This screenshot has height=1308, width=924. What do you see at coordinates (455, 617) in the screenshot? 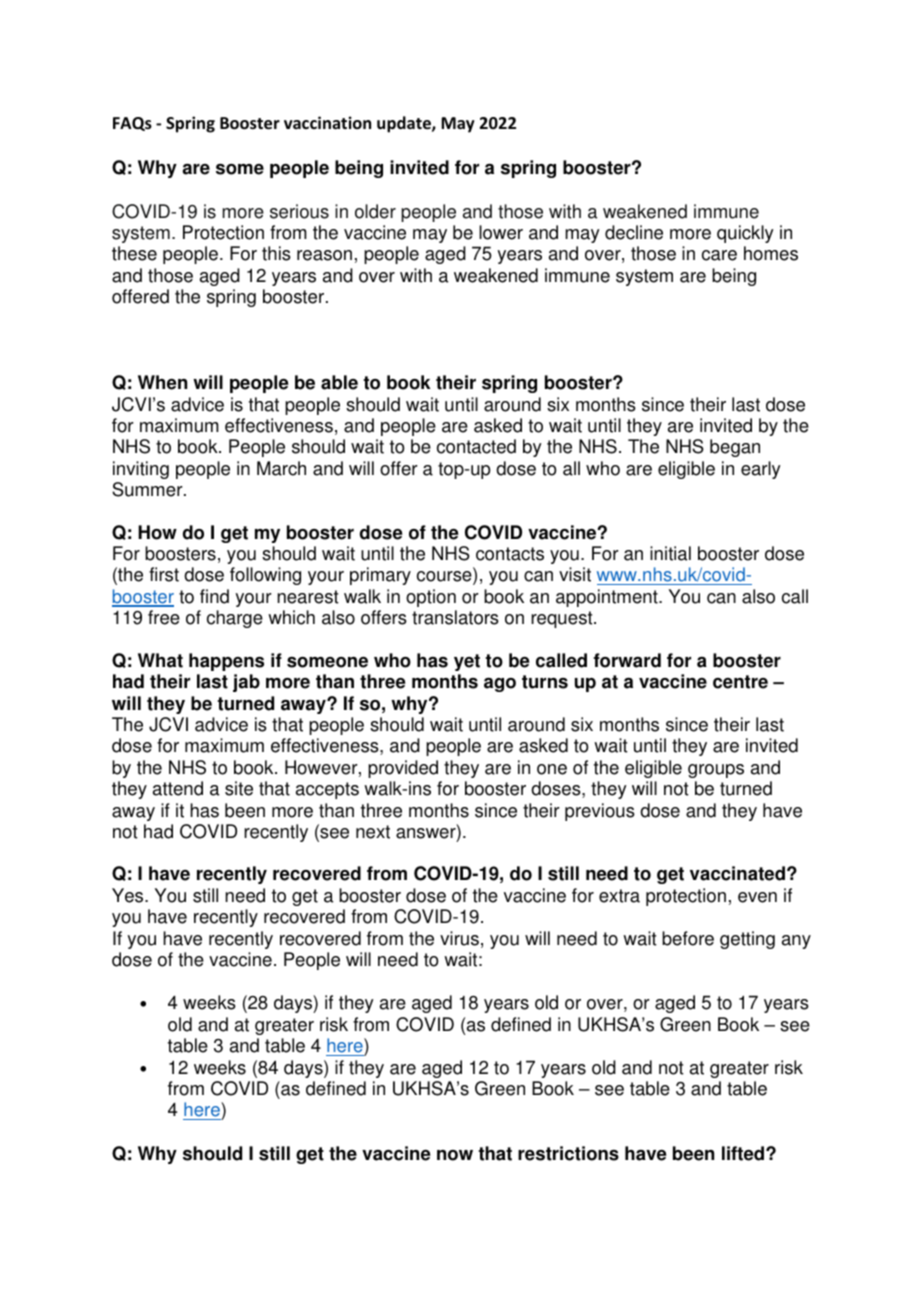
I see `translators` at bounding box center [455, 617].
